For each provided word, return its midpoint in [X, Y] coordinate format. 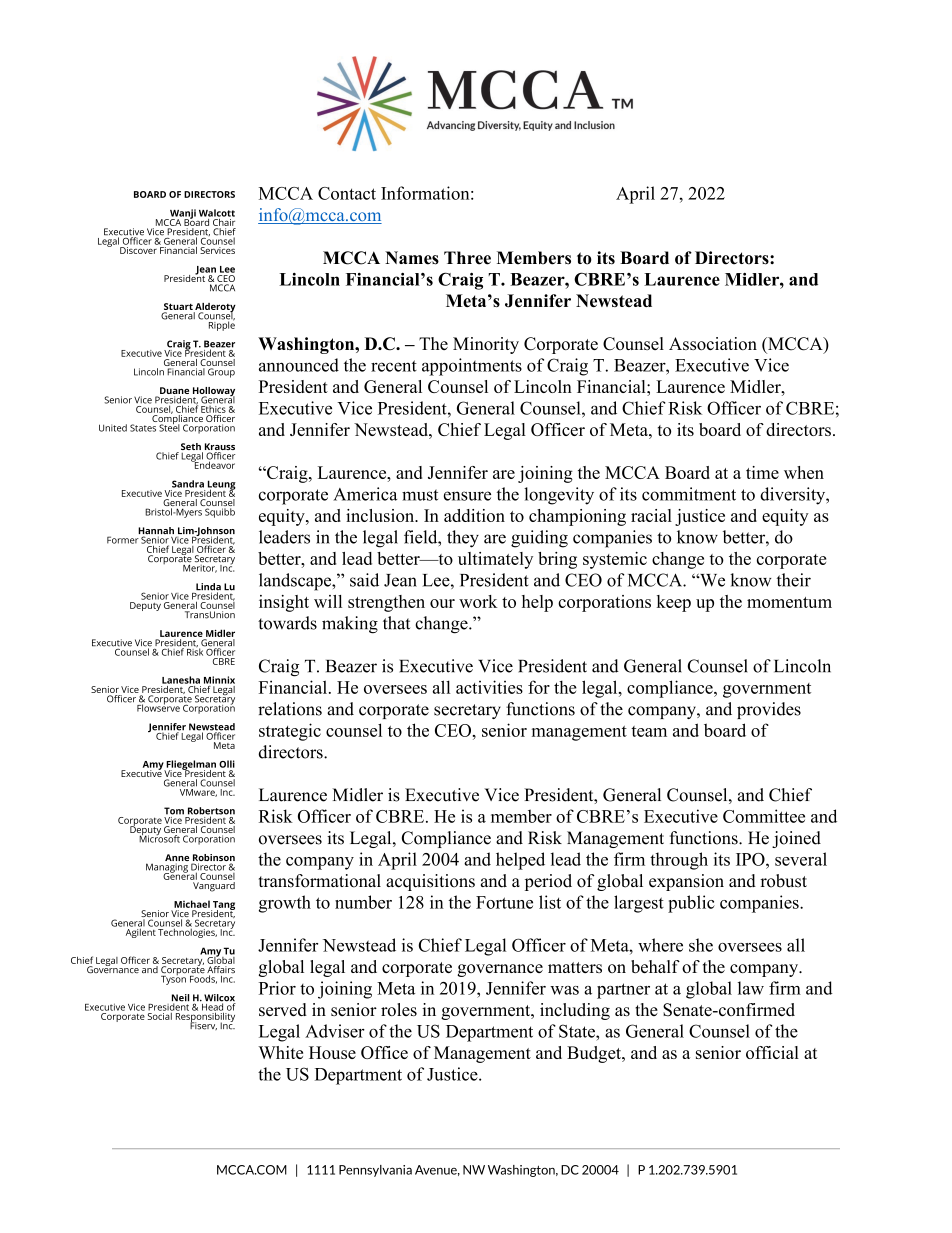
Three [467, 258]
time [762, 472]
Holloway [213, 393]
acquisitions [430, 882]
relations [290, 709]
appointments [472, 367]
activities [489, 687]
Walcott [217, 213]
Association [713, 343]
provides [769, 710]
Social [161, 1015]
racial [651, 515]
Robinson [213, 859]
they [463, 539]
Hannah [156, 532]
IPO [751, 859]
